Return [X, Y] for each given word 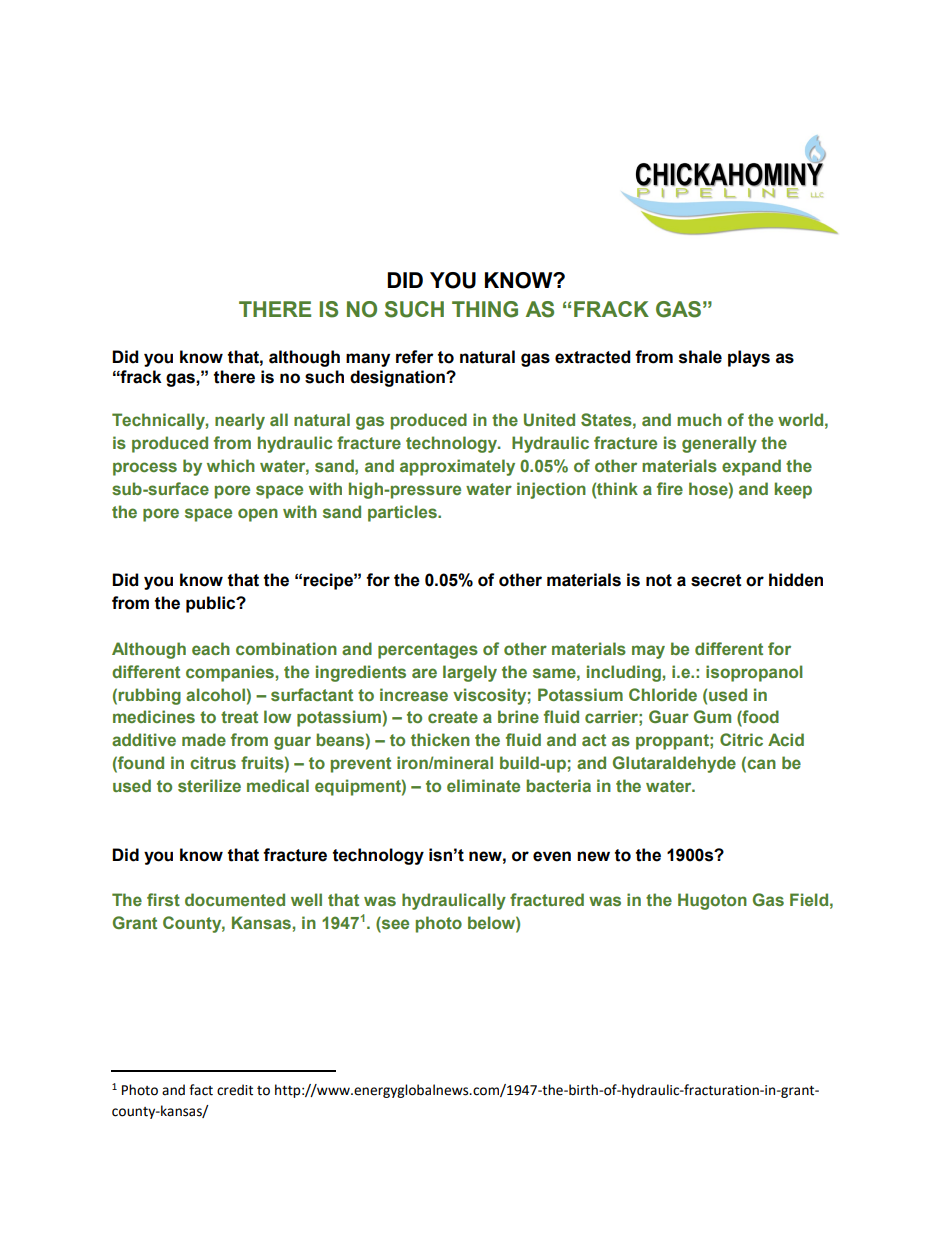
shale [700, 357]
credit [235, 1090]
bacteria [558, 785]
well [306, 899]
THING [485, 309]
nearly [240, 421]
